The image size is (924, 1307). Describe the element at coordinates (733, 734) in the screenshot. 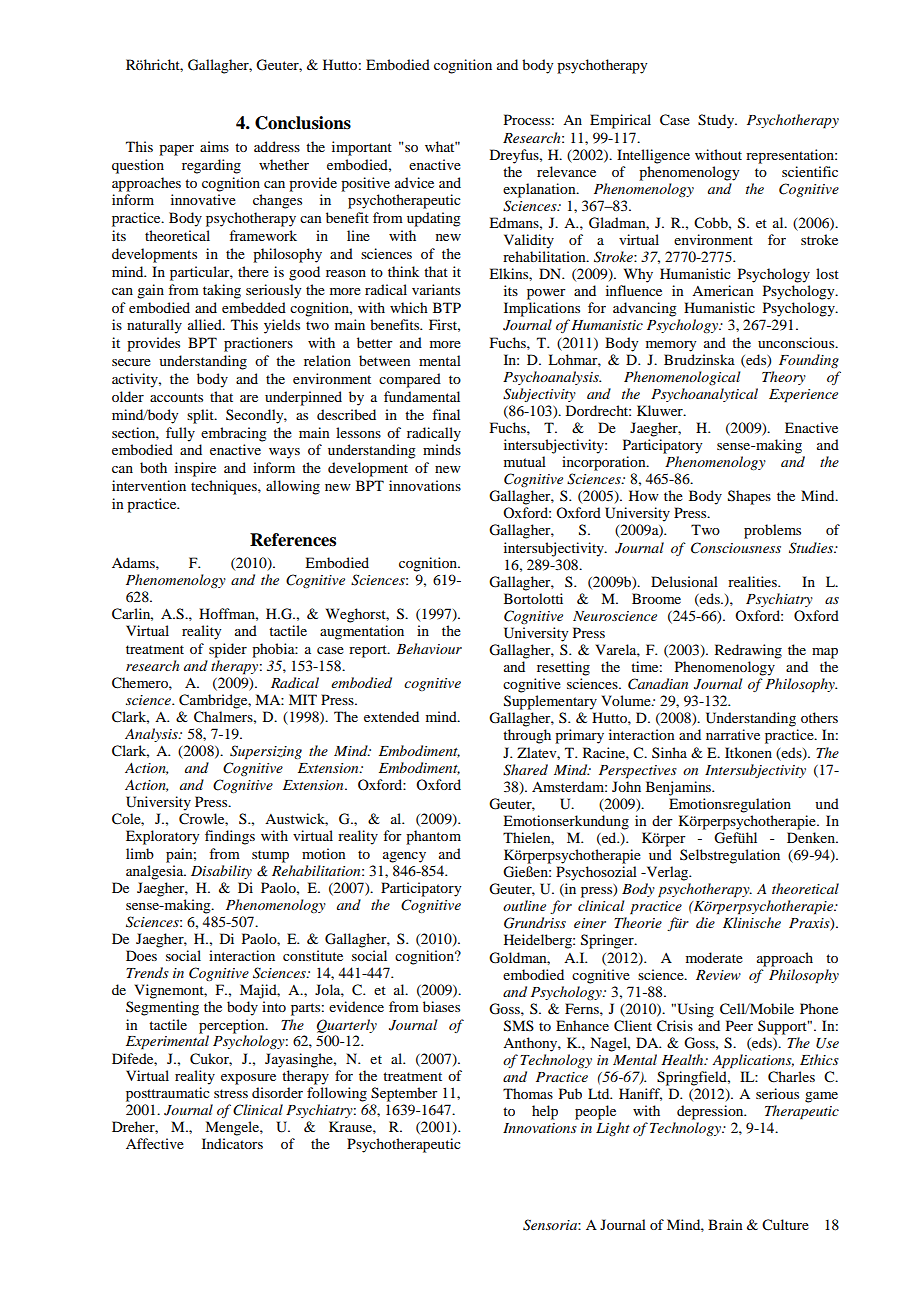

I see `narrative` at that location.
